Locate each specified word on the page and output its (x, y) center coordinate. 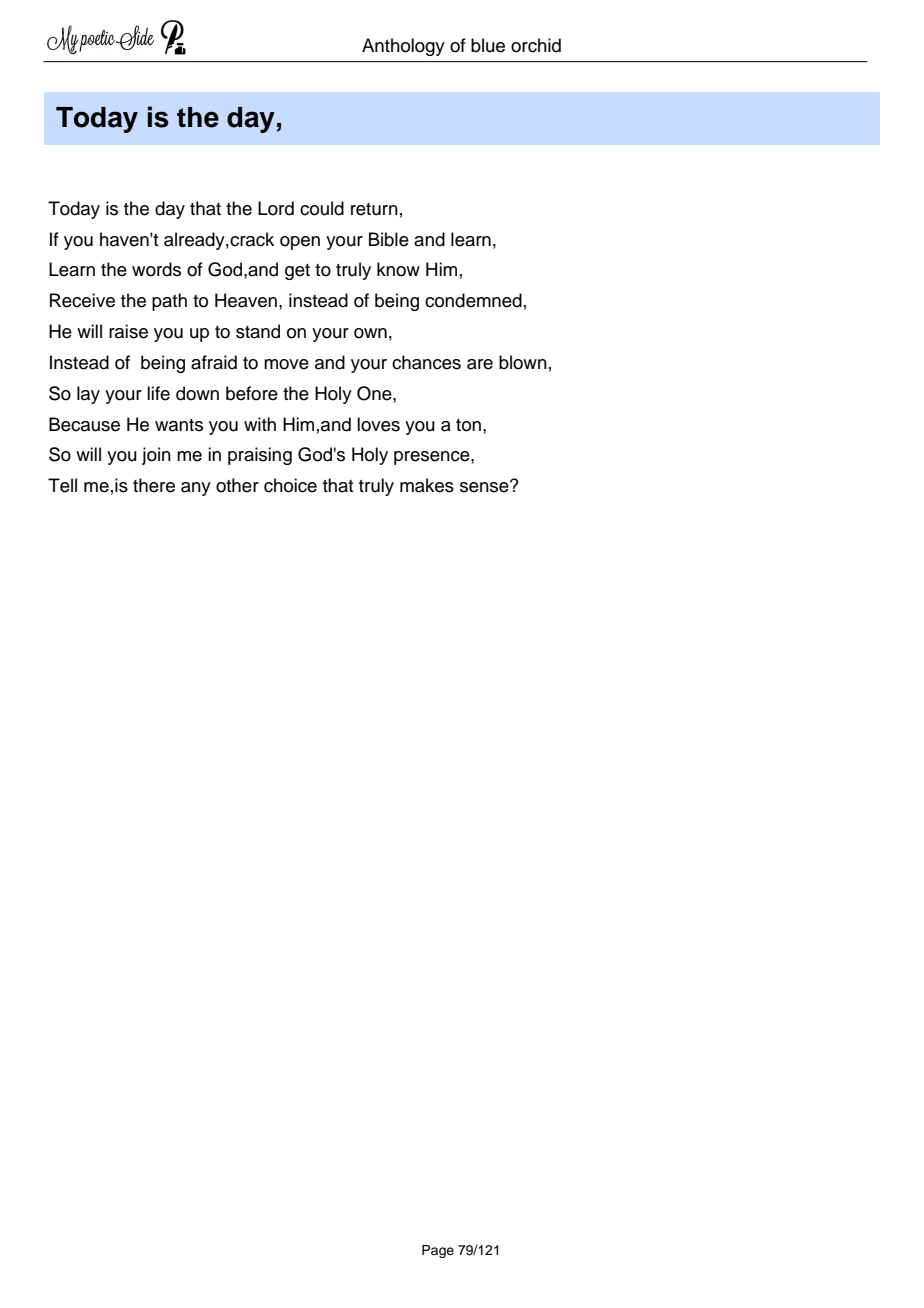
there (154, 485)
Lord (276, 208)
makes (427, 485)
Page (438, 1251)
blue (488, 45)
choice (290, 485)
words (156, 269)
